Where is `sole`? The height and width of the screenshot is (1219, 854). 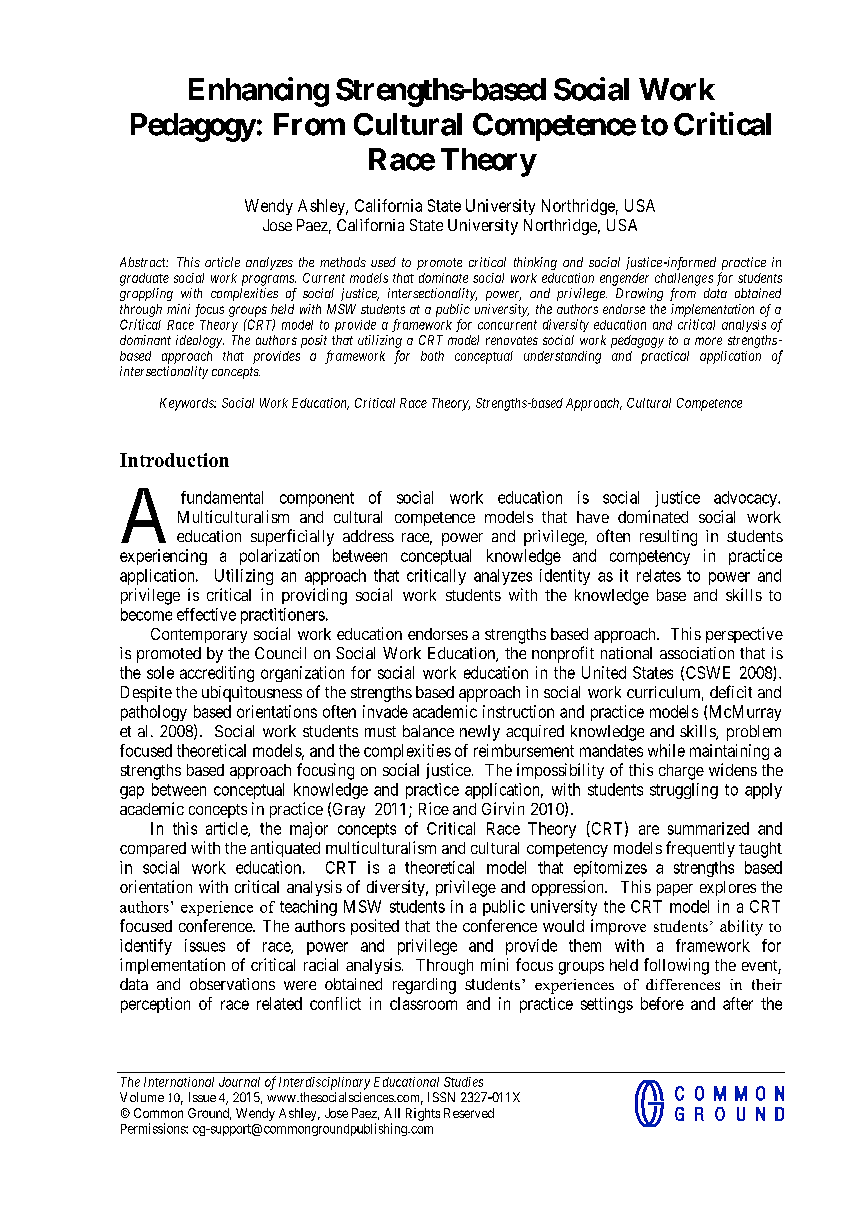
sole is located at coordinates (160, 672).
